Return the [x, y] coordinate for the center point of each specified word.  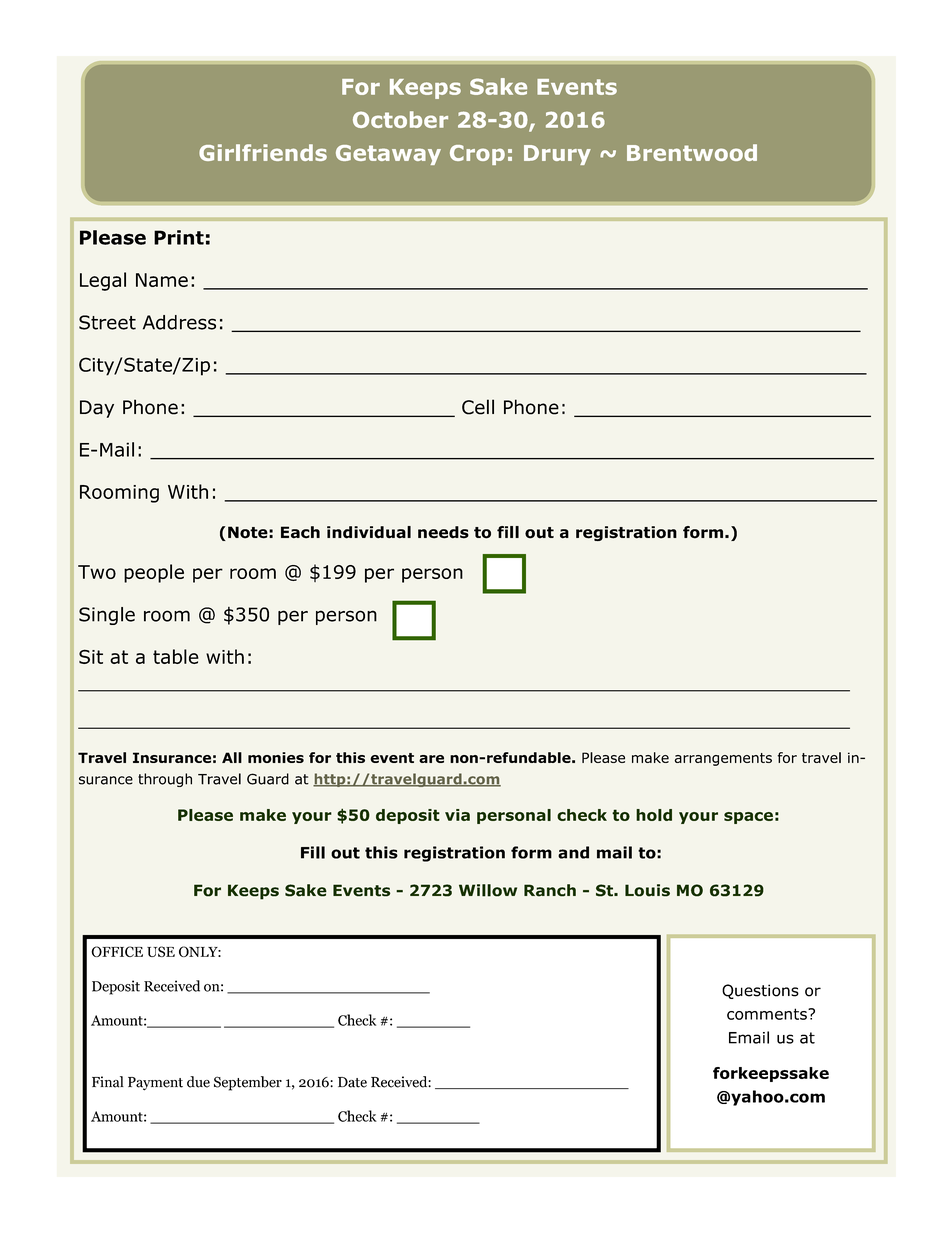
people [154, 573]
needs [443, 532]
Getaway [388, 155]
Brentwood [692, 152]
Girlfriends [263, 152]
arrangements [723, 759]
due [198, 1082]
